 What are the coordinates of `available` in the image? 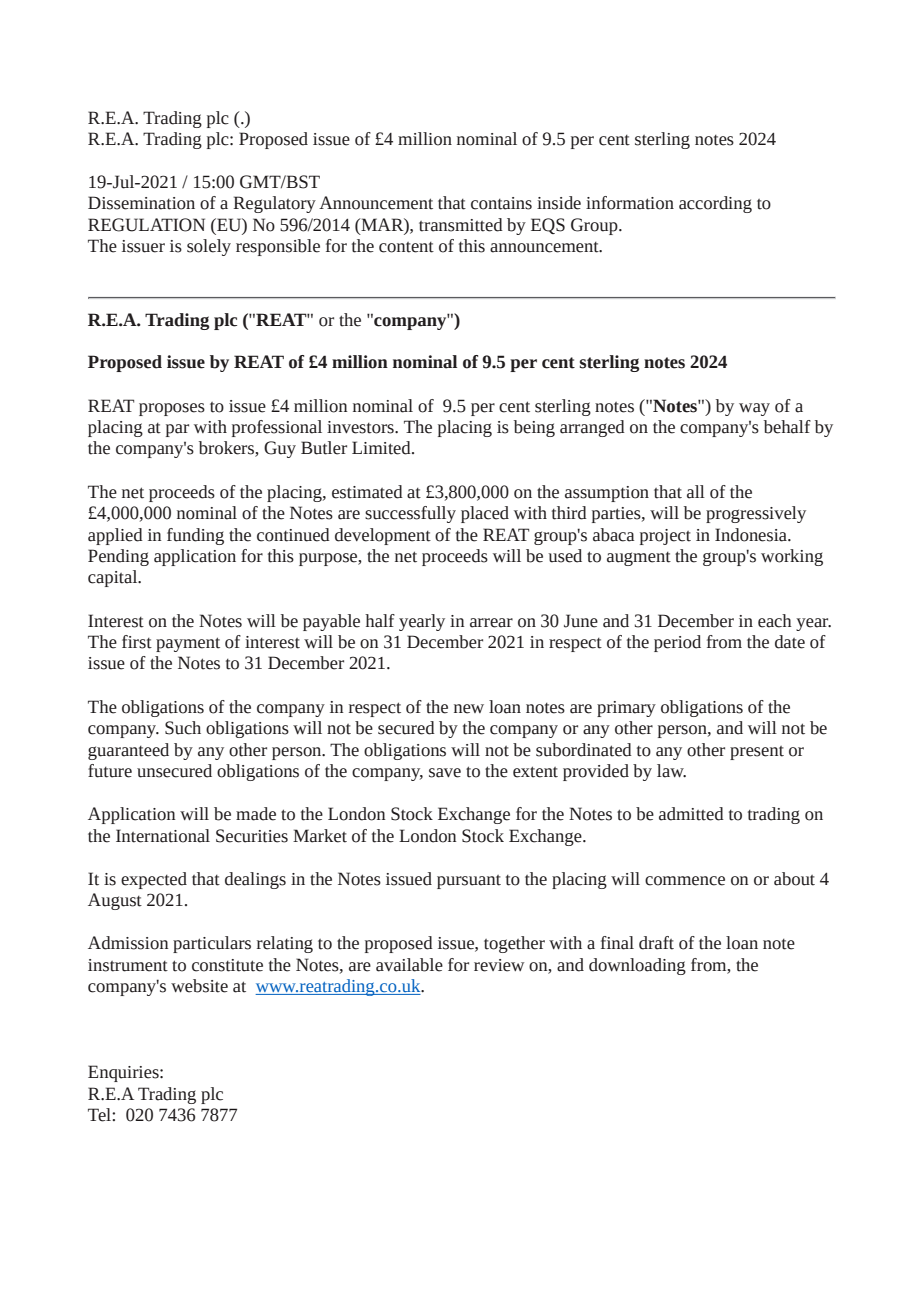 It's located at (409, 965).
